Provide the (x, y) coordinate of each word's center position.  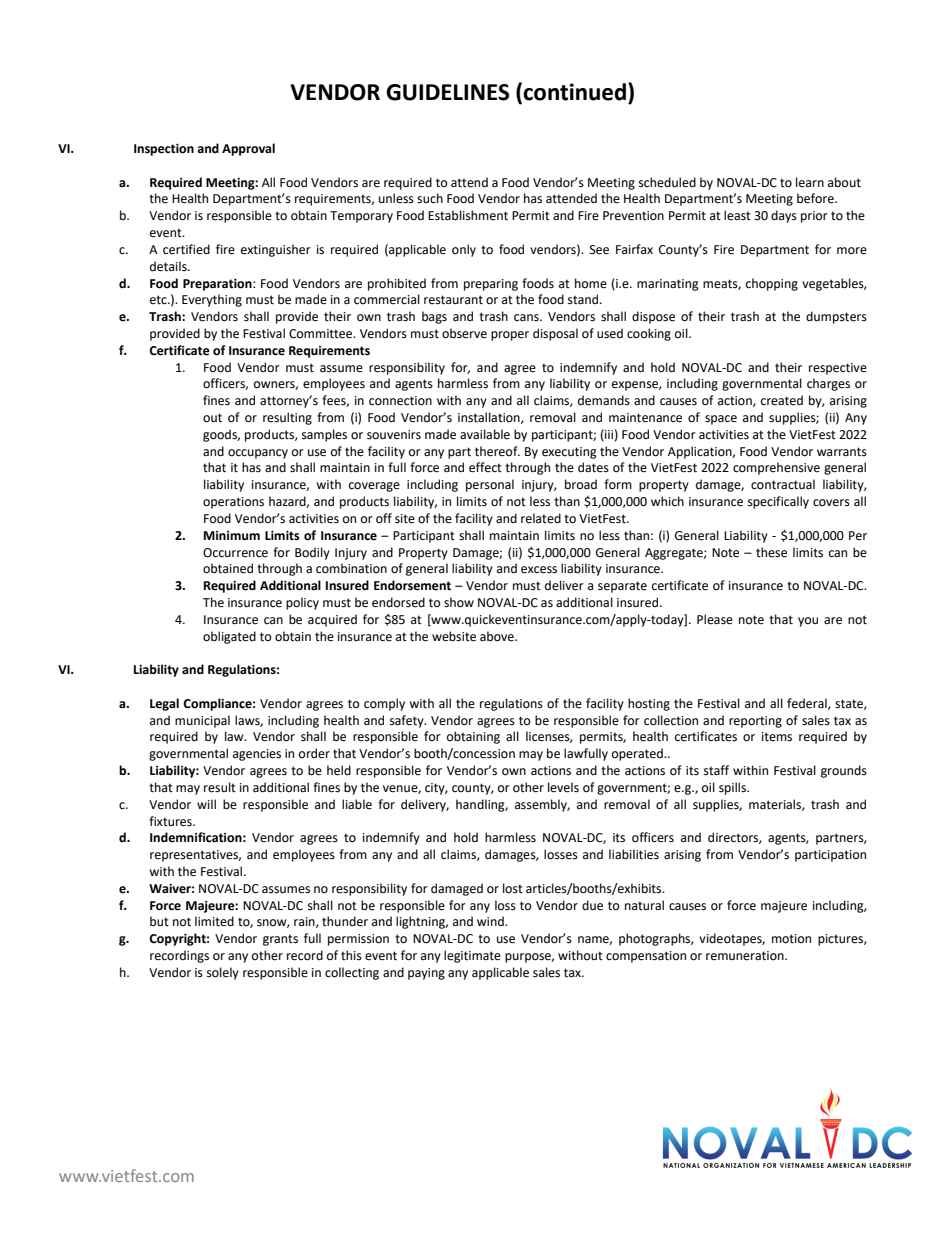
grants (280, 940)
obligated (229, 637)
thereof (497, 451)
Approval (248, 149)
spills (734, 788)
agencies (257, 755)
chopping (772, 284)
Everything (212, 300)
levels (563, 787)
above (498, 636)
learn (810, 182)
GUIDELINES (447, 92)
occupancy (258, 454)
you (808, 622)
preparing (491, 285)
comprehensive (776, 468)
